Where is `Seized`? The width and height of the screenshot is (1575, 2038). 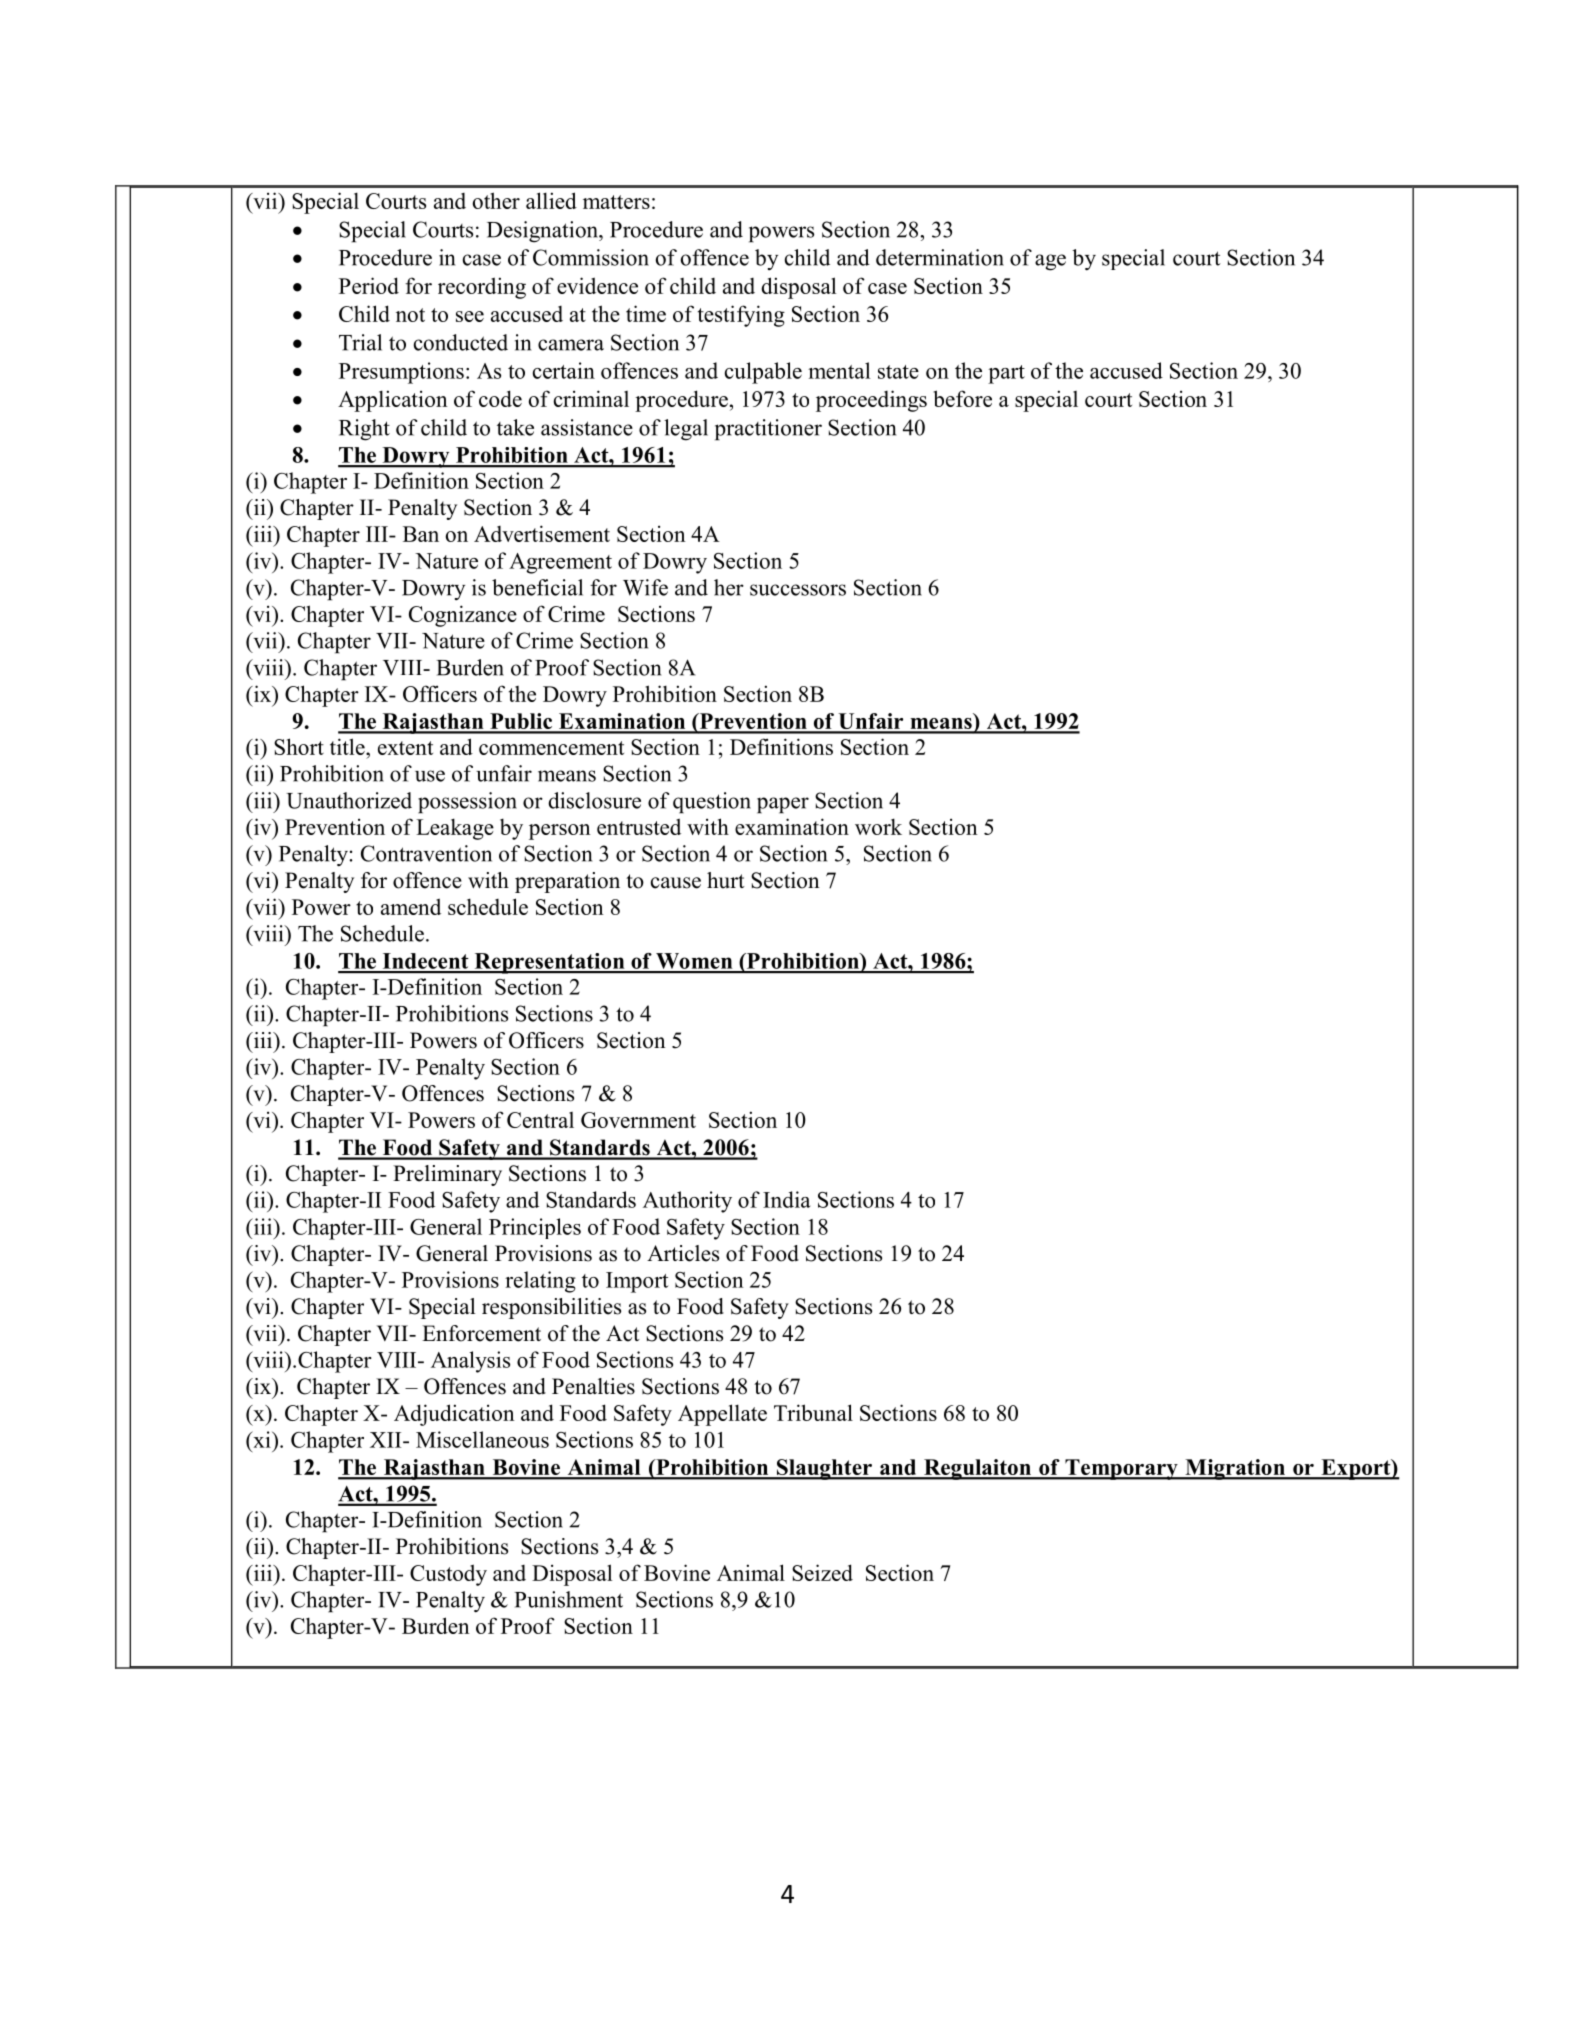
Seized is located at coordinates (822, 1572).
